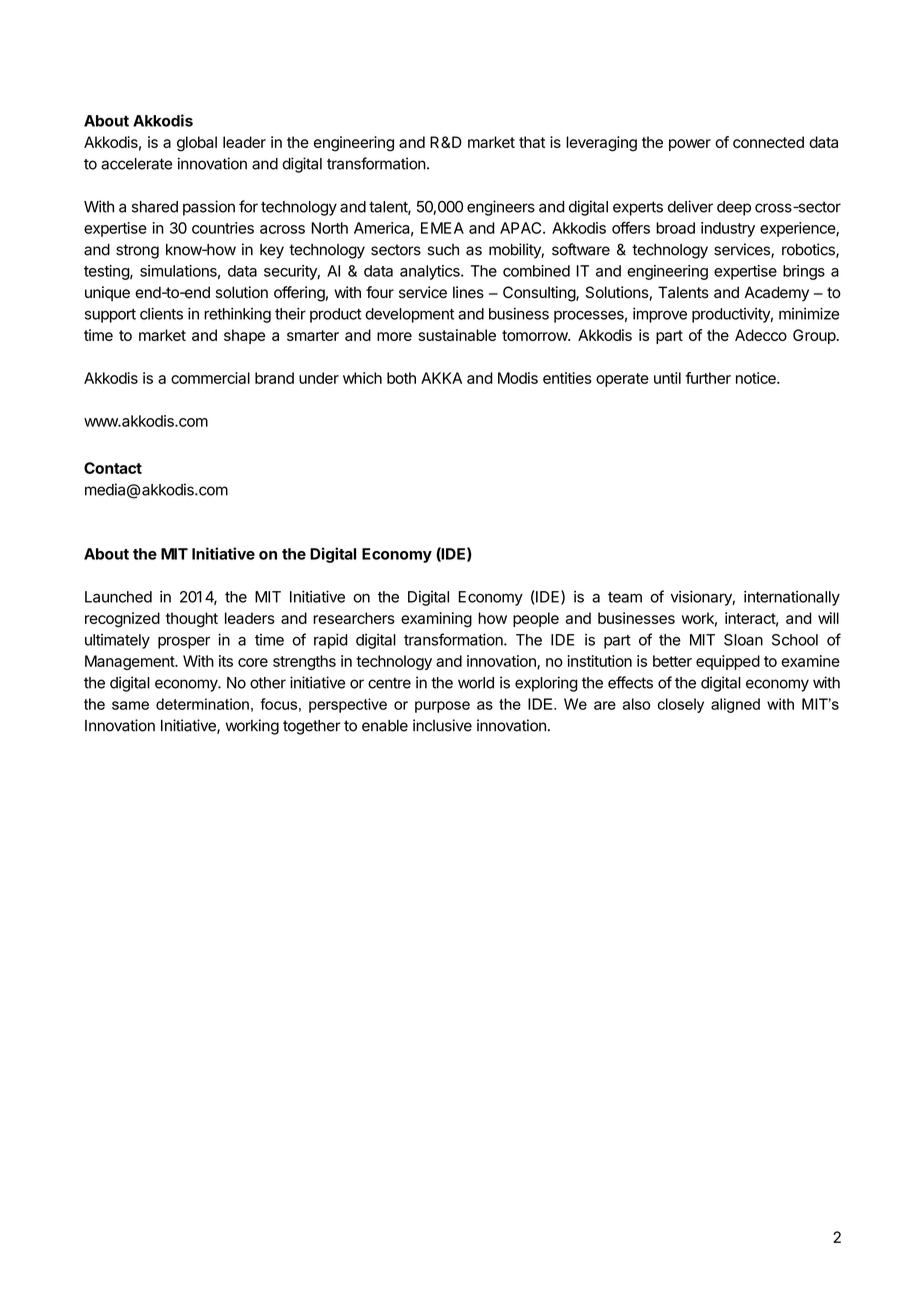 This page has height=1308, width=924. What do you see at coordinates (202, 704) in the page?
I see `determination` at bounding box center [202, 704].
